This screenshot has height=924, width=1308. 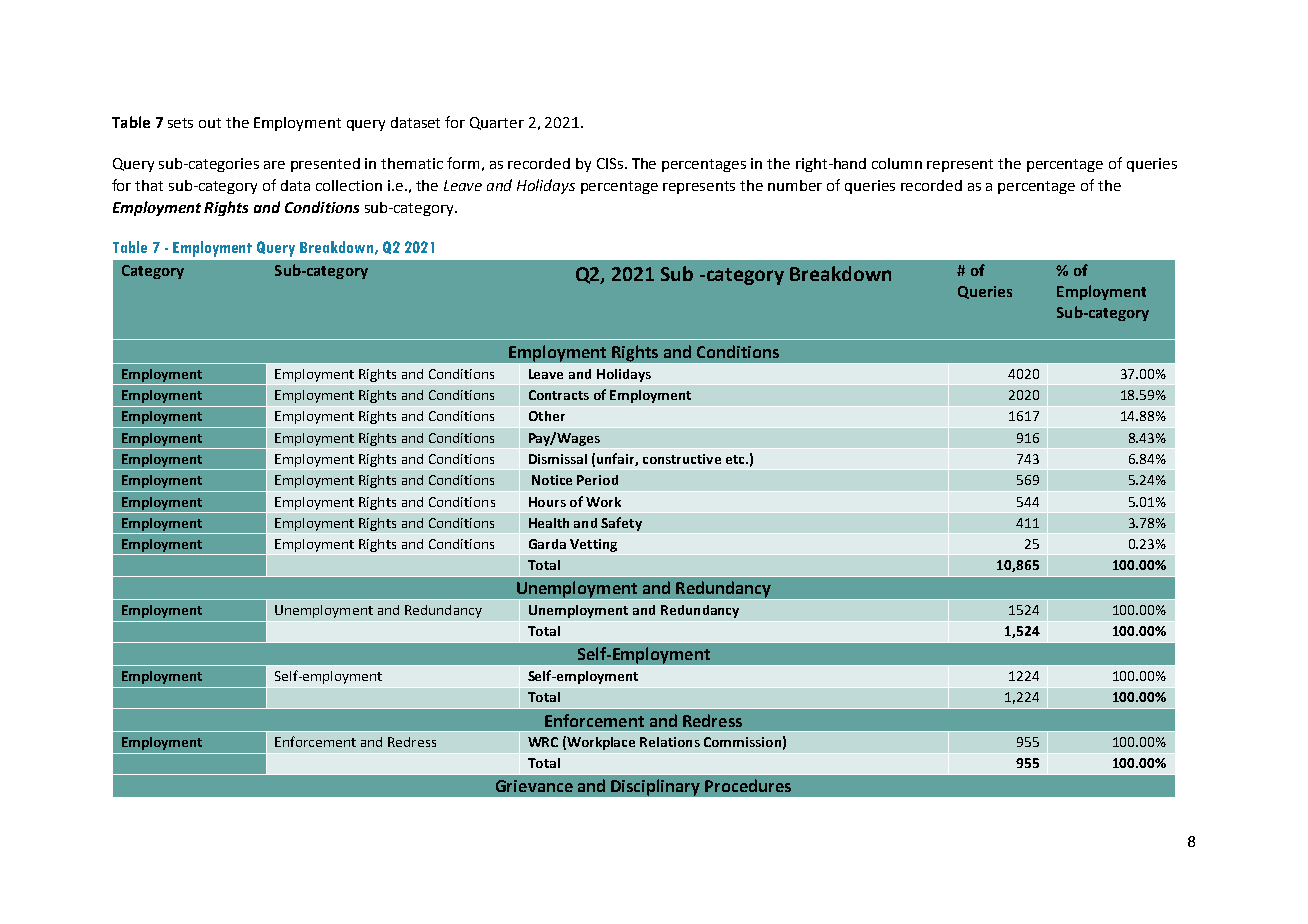 I want to click on that, so click(x=149, y=185).
